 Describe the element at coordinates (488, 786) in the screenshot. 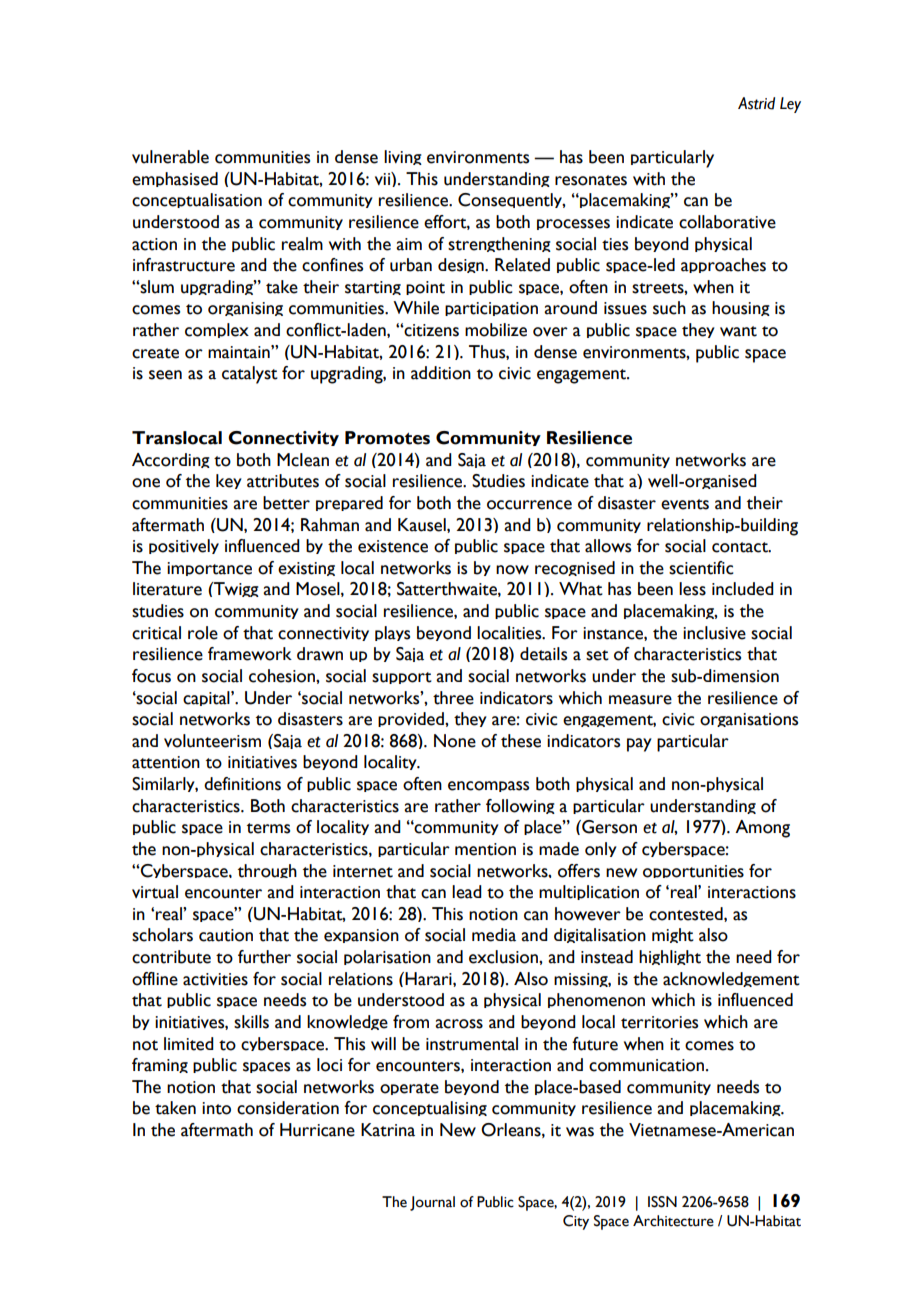

I see `encompass` at that location.
